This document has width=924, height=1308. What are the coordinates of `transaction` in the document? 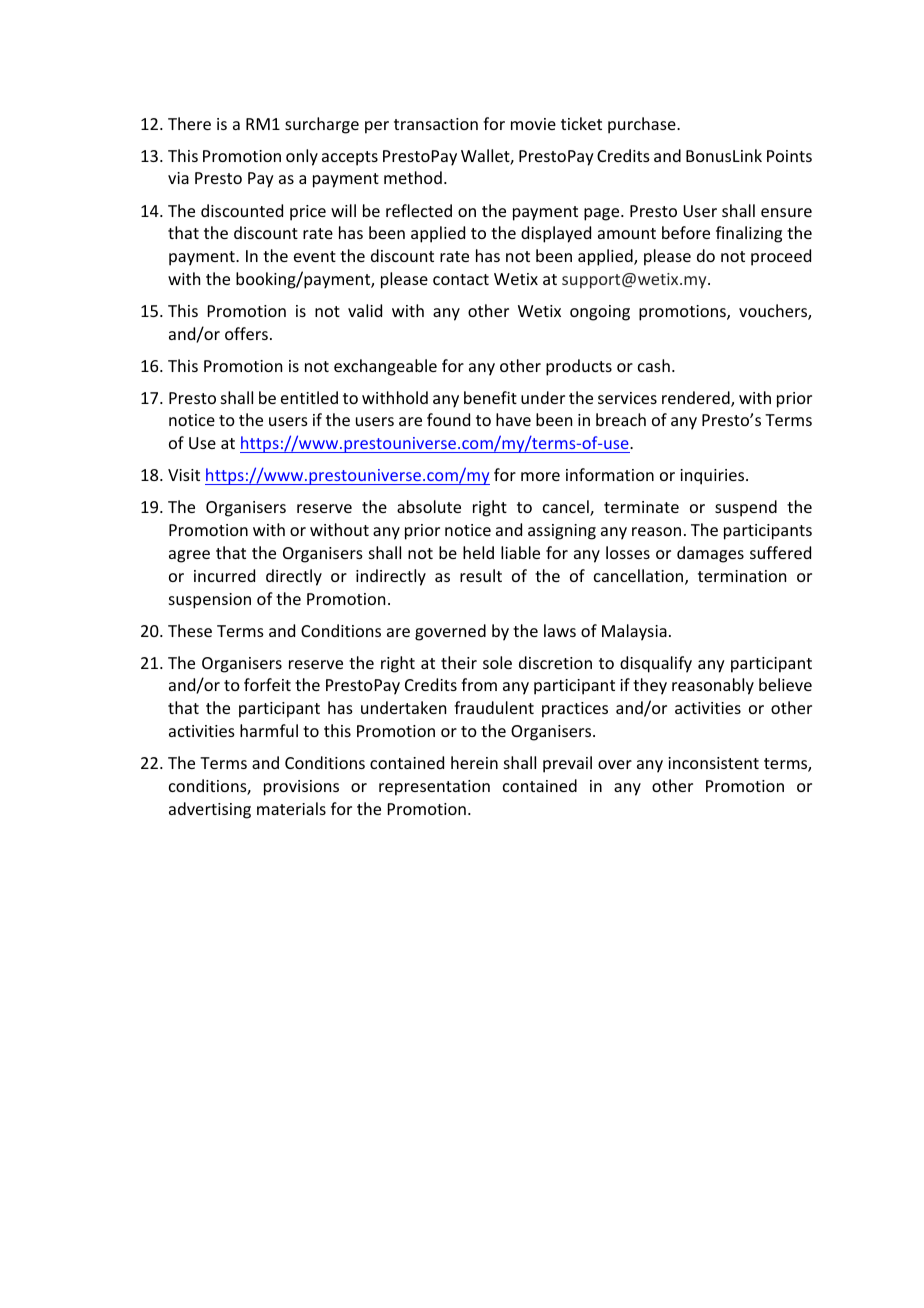 It's located at (436, 124).
